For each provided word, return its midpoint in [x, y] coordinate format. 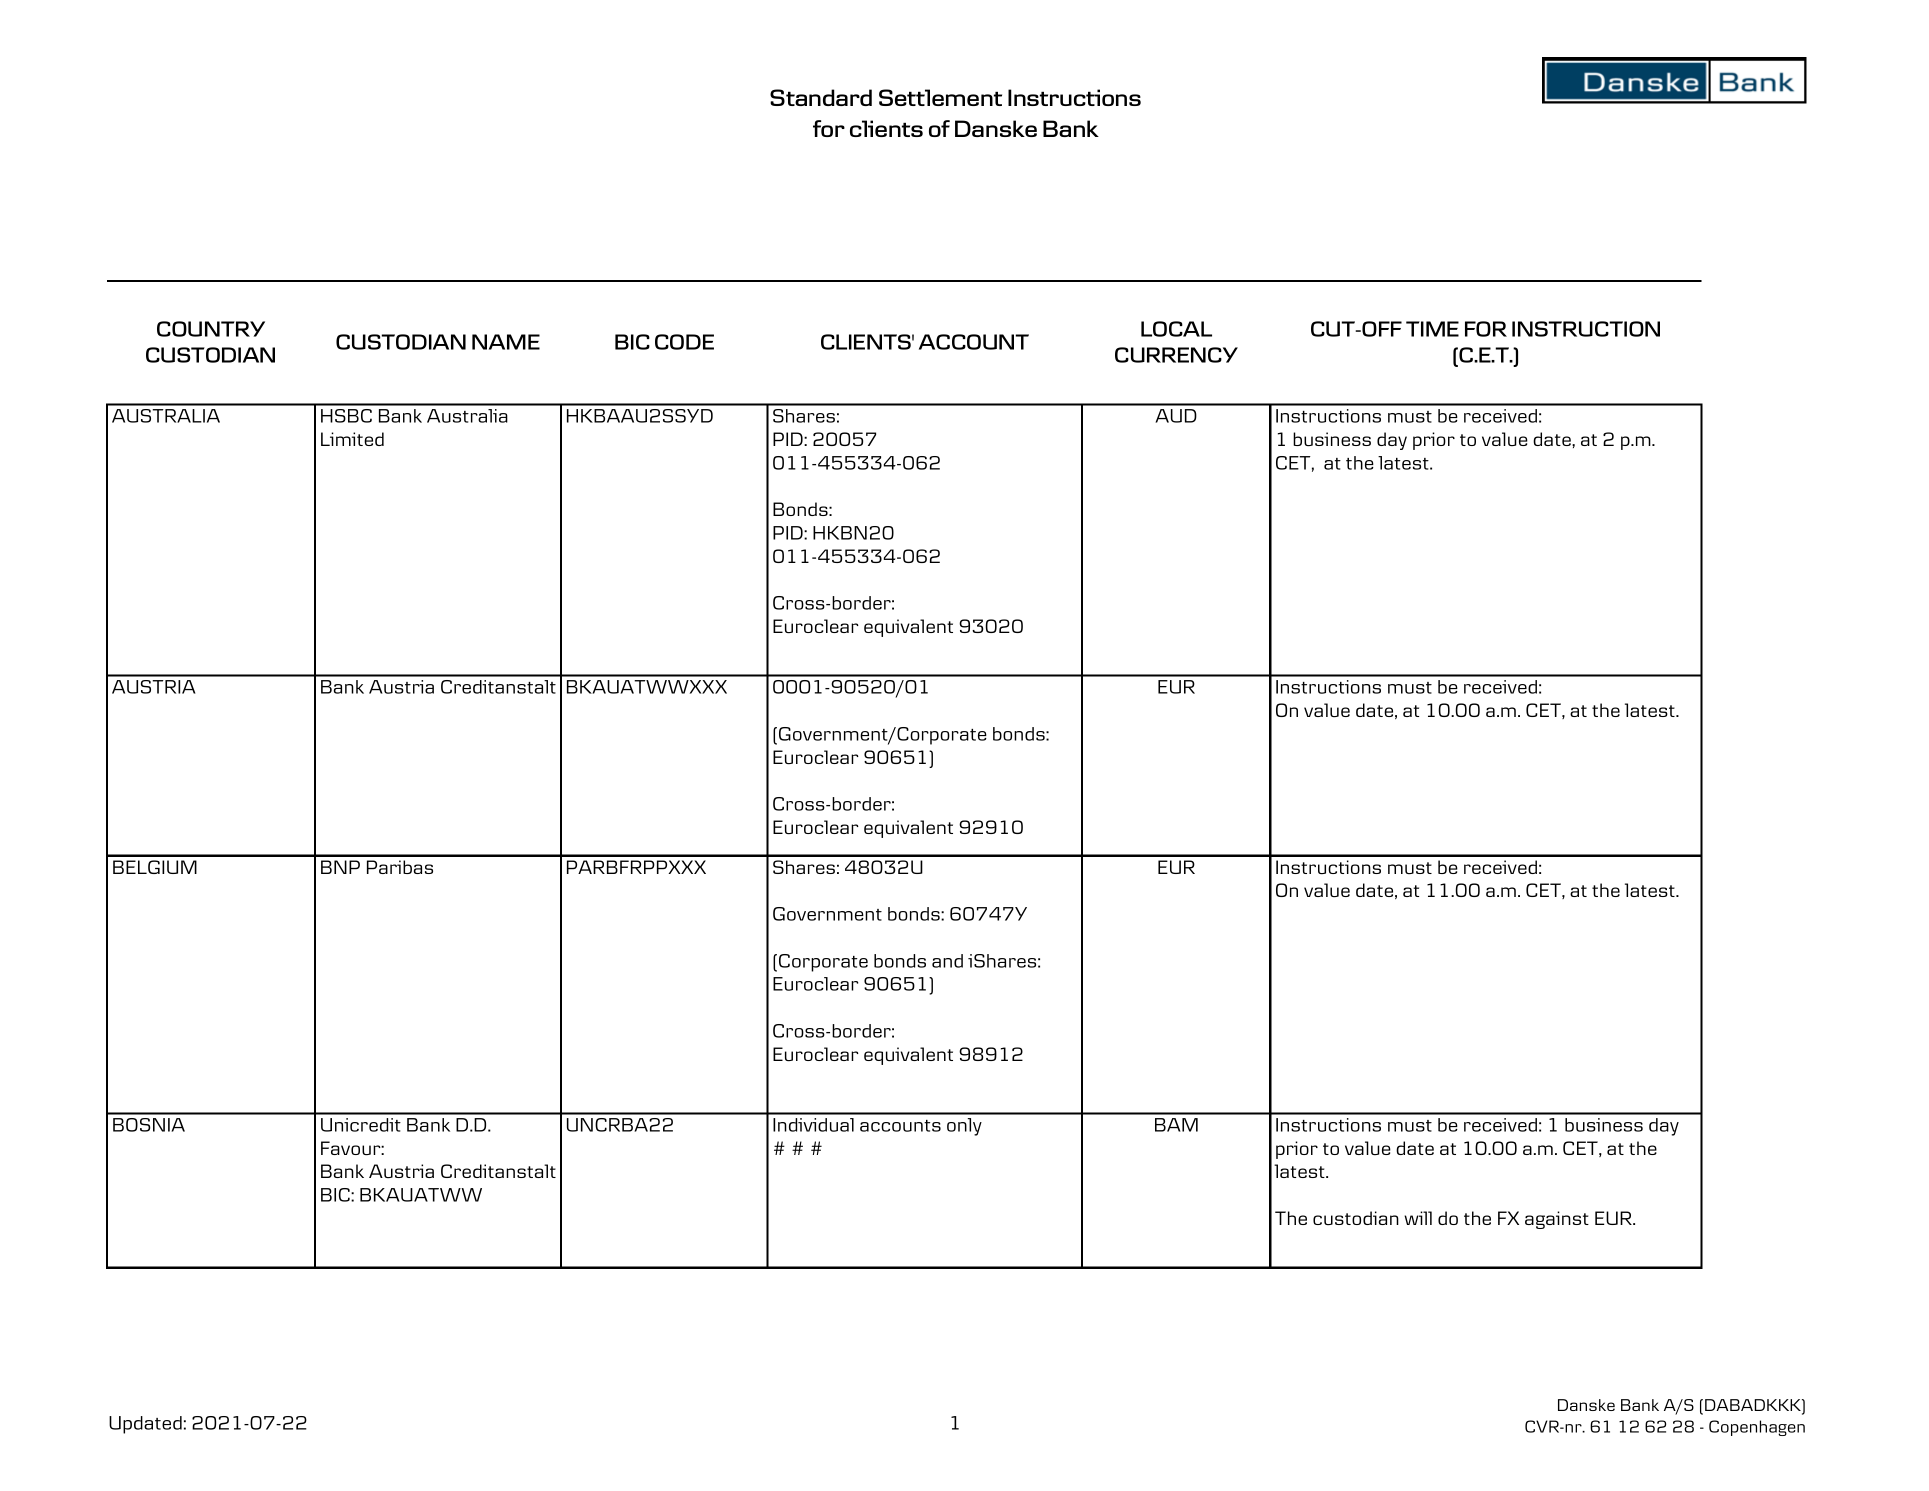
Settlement [940, 97]
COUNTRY [211, 329]
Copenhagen [1757, 1428]
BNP [340, 867]
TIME [1432, 329]
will [1418, 1218]
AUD [1176, 416]
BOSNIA [149, 1125]
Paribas [400, 867]
